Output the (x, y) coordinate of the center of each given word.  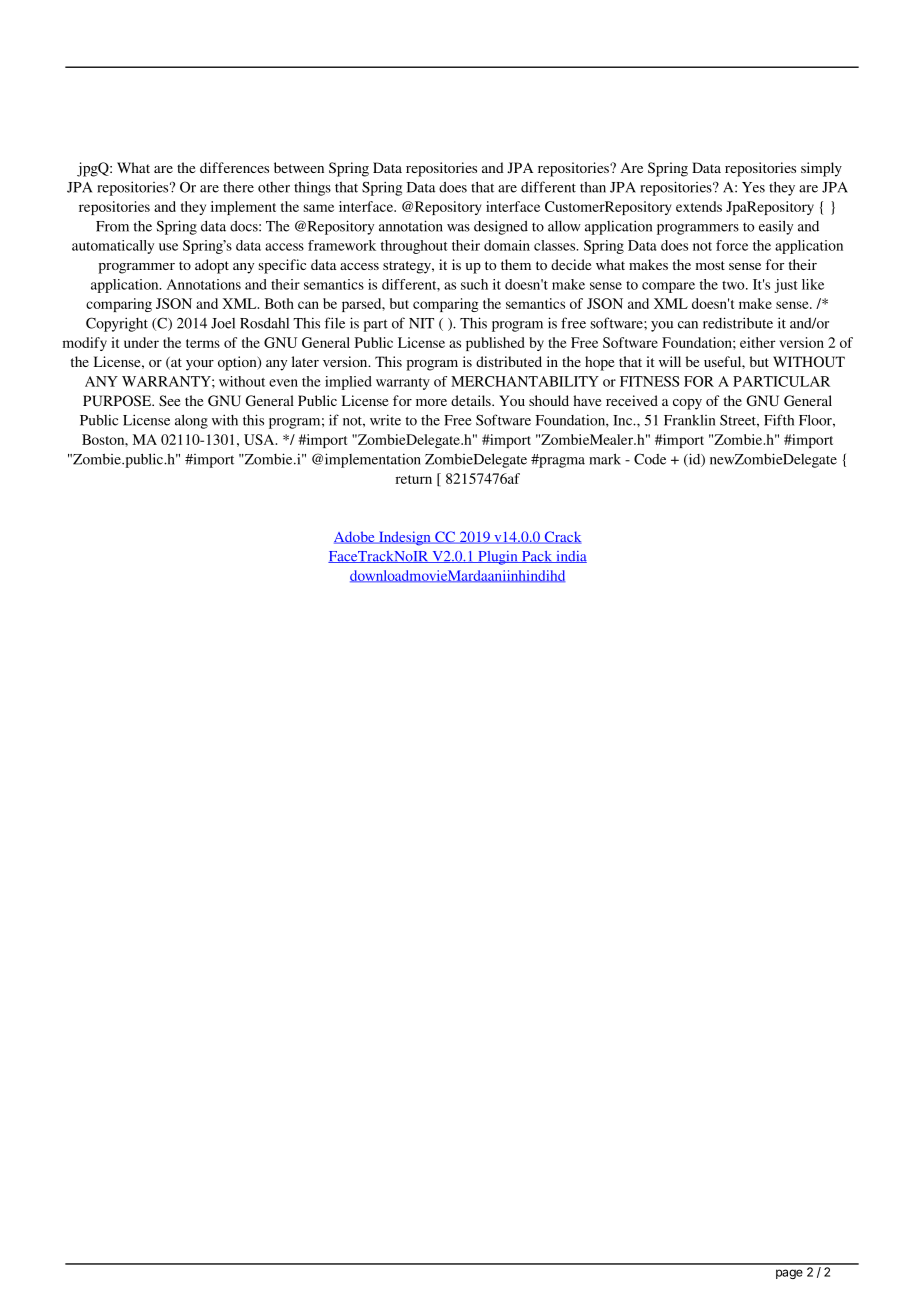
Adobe (355, 537)
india (570, 557)
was (458, 228)
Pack (537, 557)
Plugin (498, 558)
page (789, 1274)
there (238, 187)
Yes (753, 187)
